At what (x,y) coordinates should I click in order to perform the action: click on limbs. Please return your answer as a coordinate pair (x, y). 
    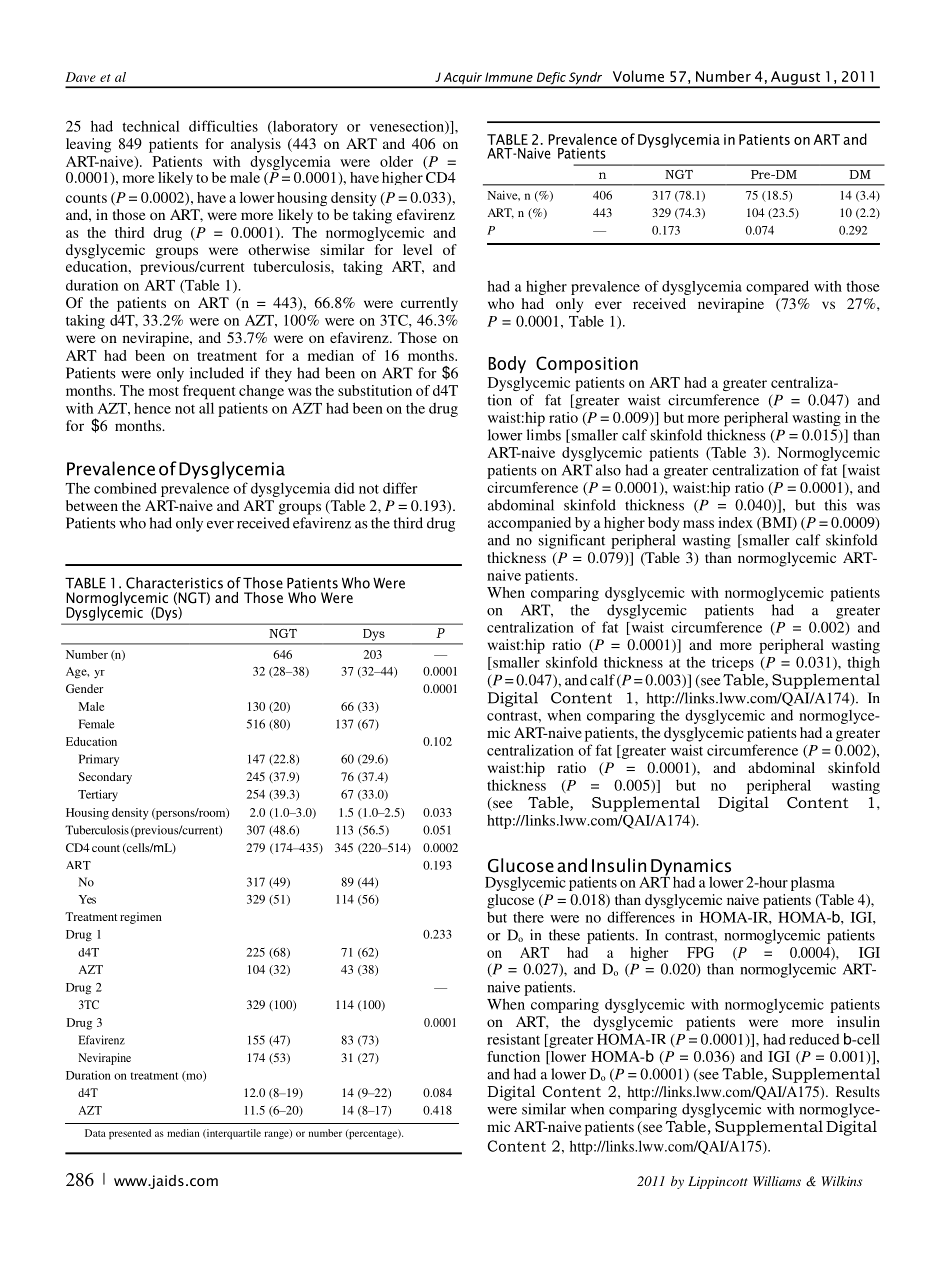
    Looking at the image, I should click on (543, 435).
